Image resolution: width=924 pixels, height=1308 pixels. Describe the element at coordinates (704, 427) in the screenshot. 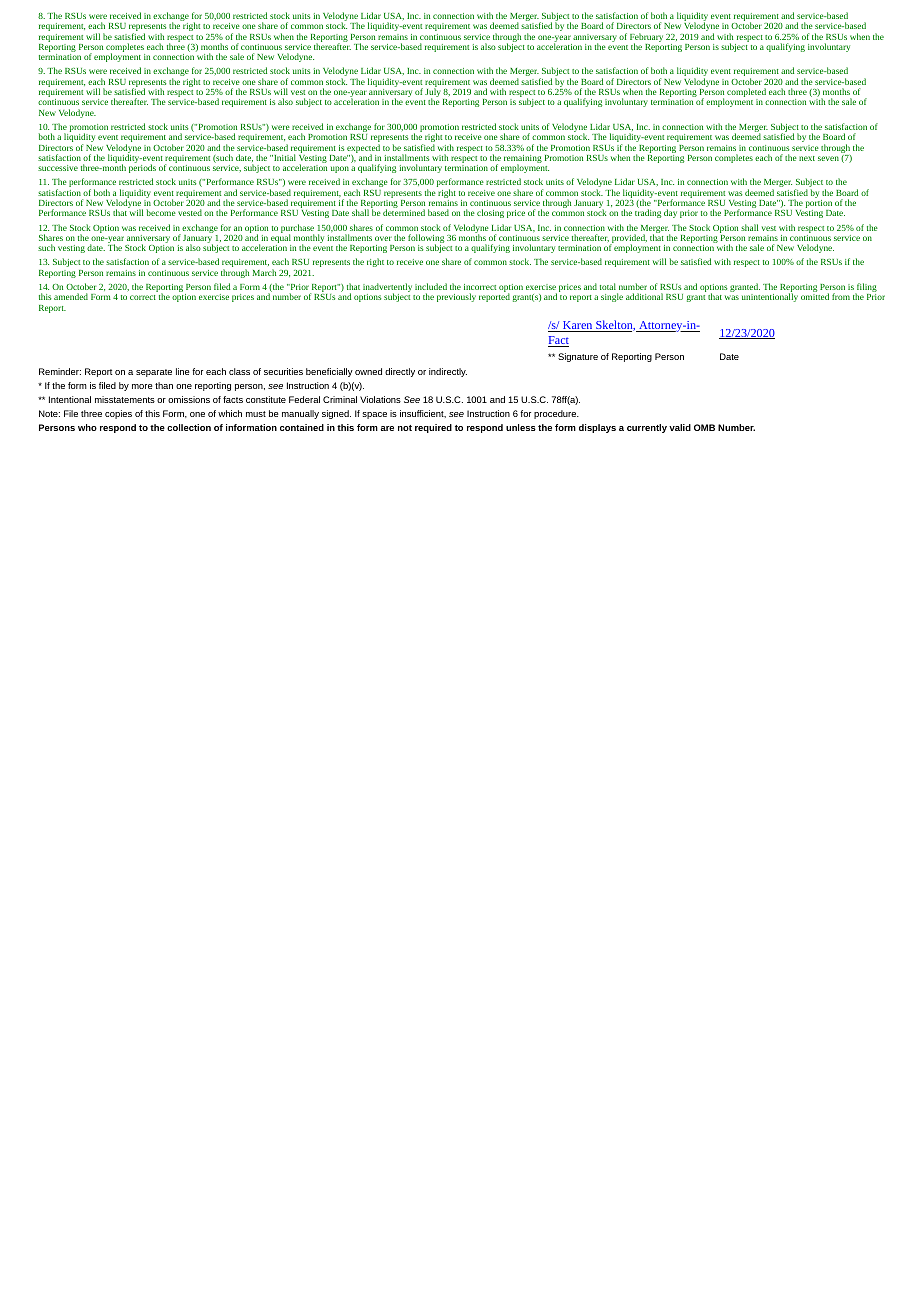

I see `OMB` at that location.
